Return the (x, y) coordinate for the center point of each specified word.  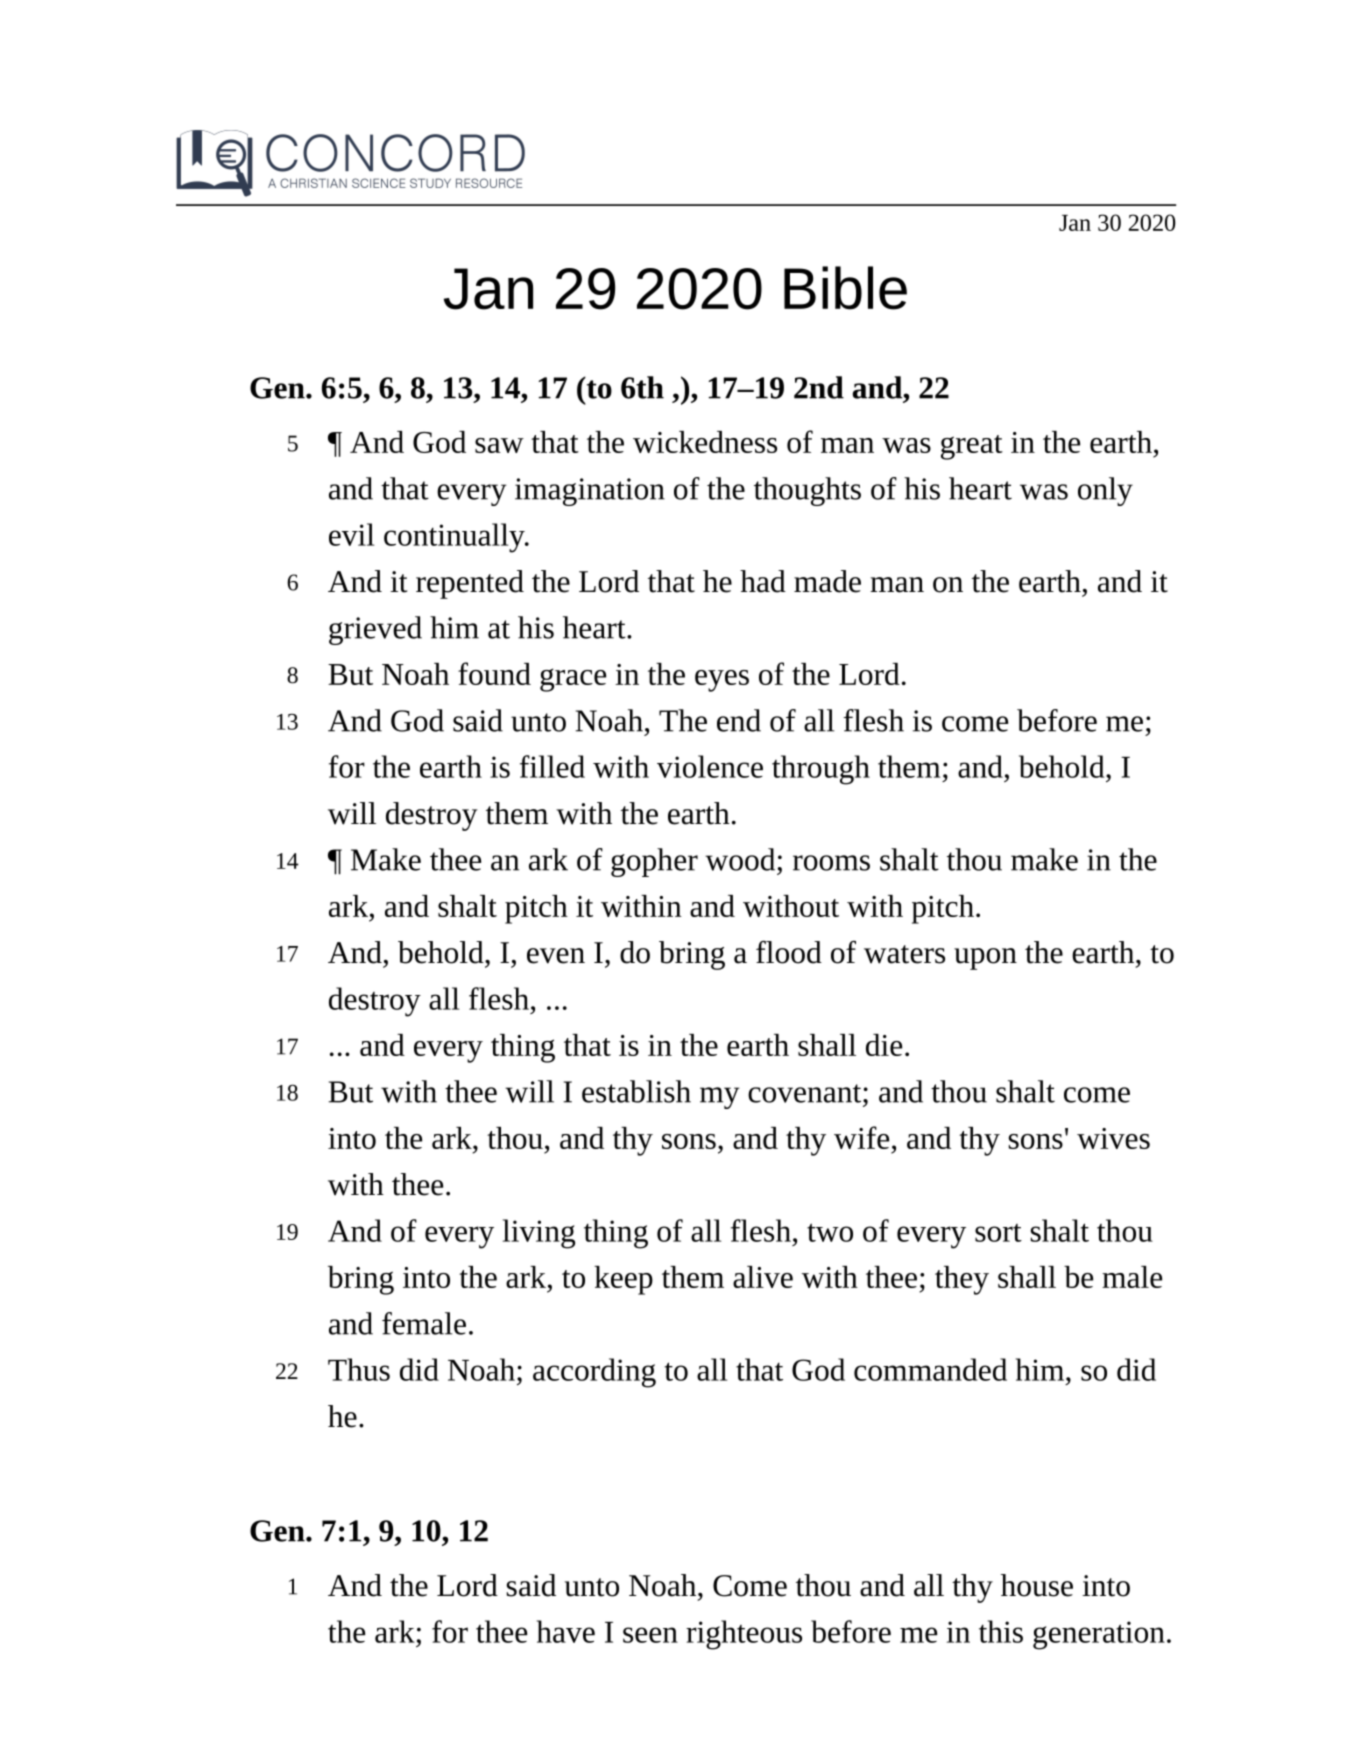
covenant (806, 1093)
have (566, 1631)
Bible (845, 288)
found (494, 673)
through (821, 770)
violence (710, 766)
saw (499, 445)
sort (998, 1233)
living (539, 1234)
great (972, 447)
